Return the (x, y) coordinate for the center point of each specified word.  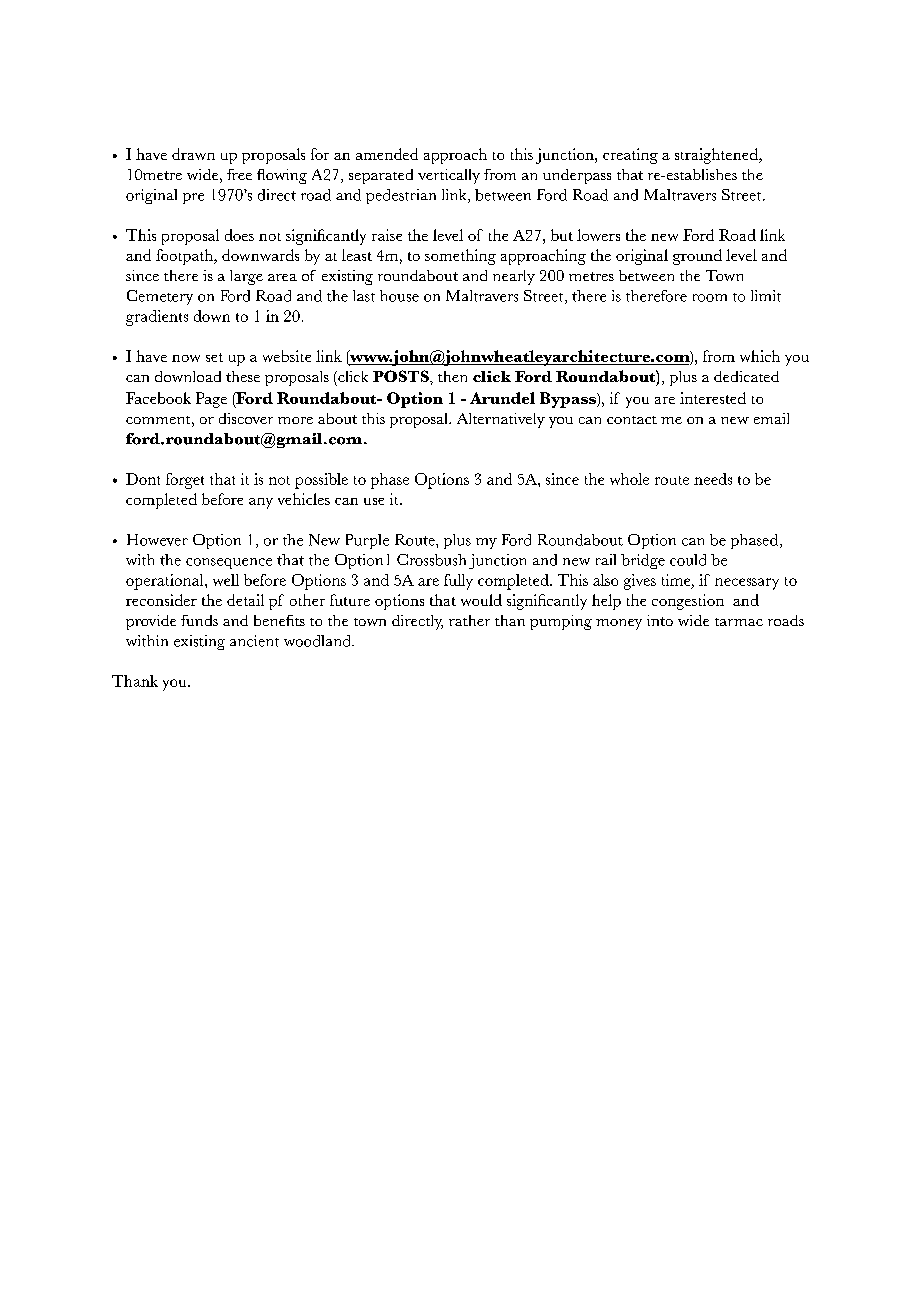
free (239, 174)
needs (713, 479)
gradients (157, 318)
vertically (449, 176)
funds (199, 620)
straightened (718, 156)
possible (321, 481)
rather (469, 620)
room (710, 298)
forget (185, 481)
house (399, 296)
